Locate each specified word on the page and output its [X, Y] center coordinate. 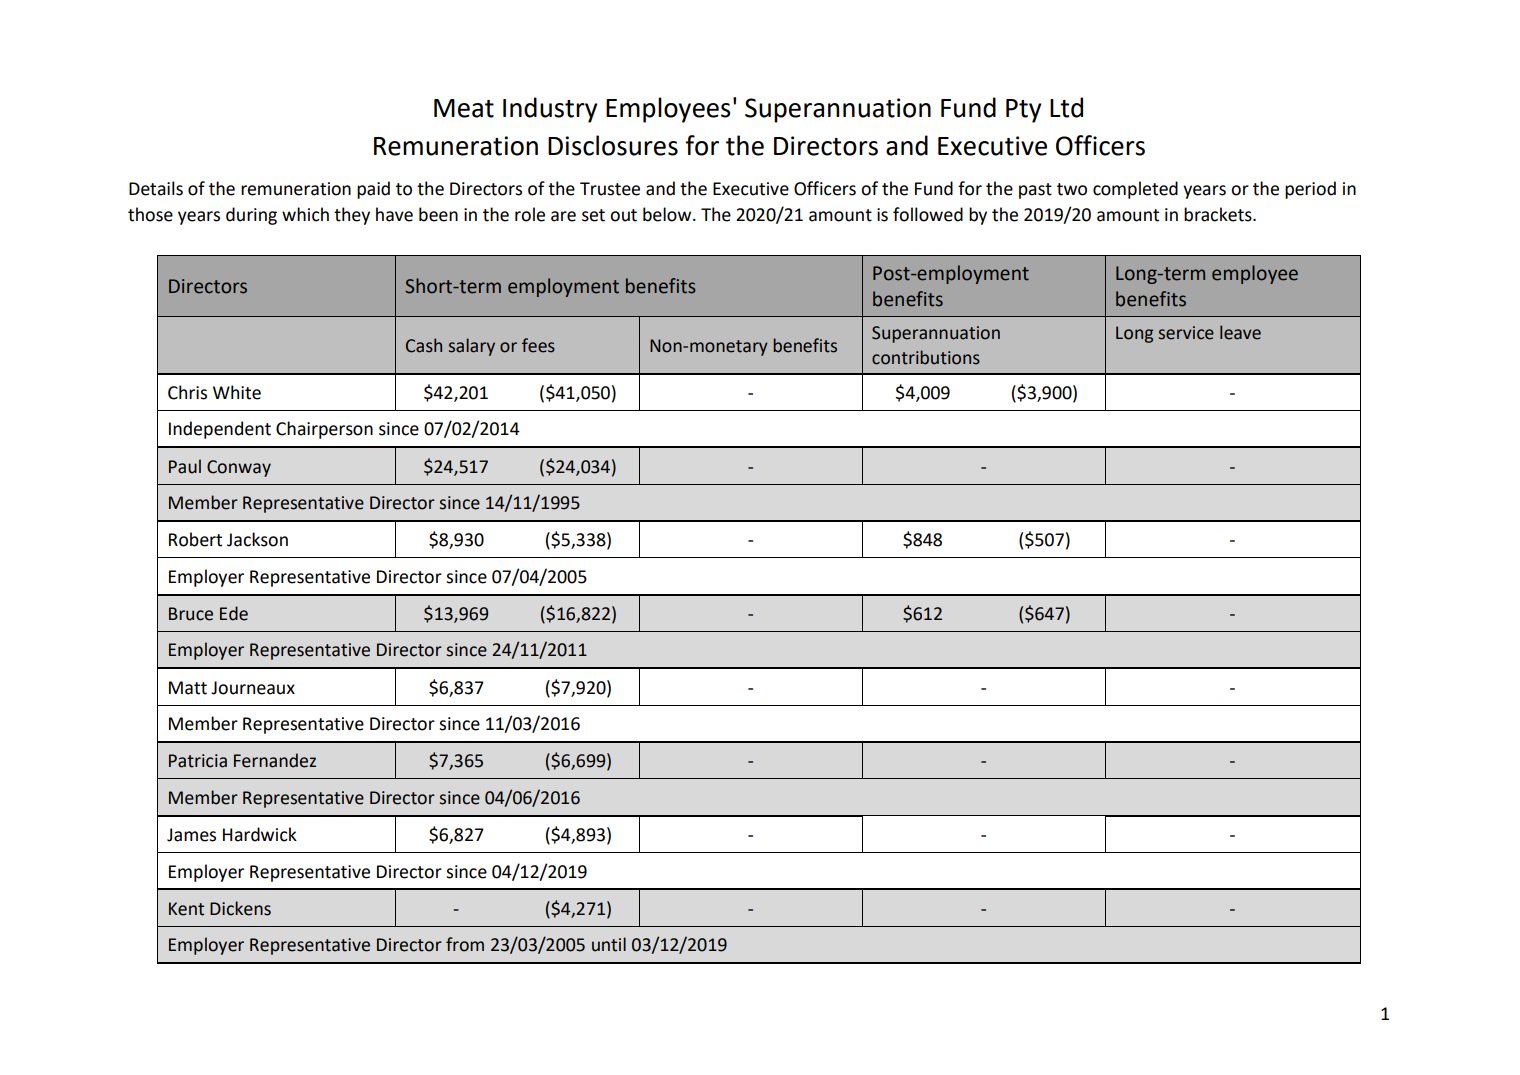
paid [373, 190]
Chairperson [324, 430]
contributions [926, 357]
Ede [234, 613]
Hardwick [260, 834]
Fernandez [275, 760]
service [1186, 333]
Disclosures [613, 145]
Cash [424, 345]
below [668, 214]
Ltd [1066, 107]
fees [538, 345]
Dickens [240, 908]
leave [1240, 332]
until [609, 944]
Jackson [257, 539]
